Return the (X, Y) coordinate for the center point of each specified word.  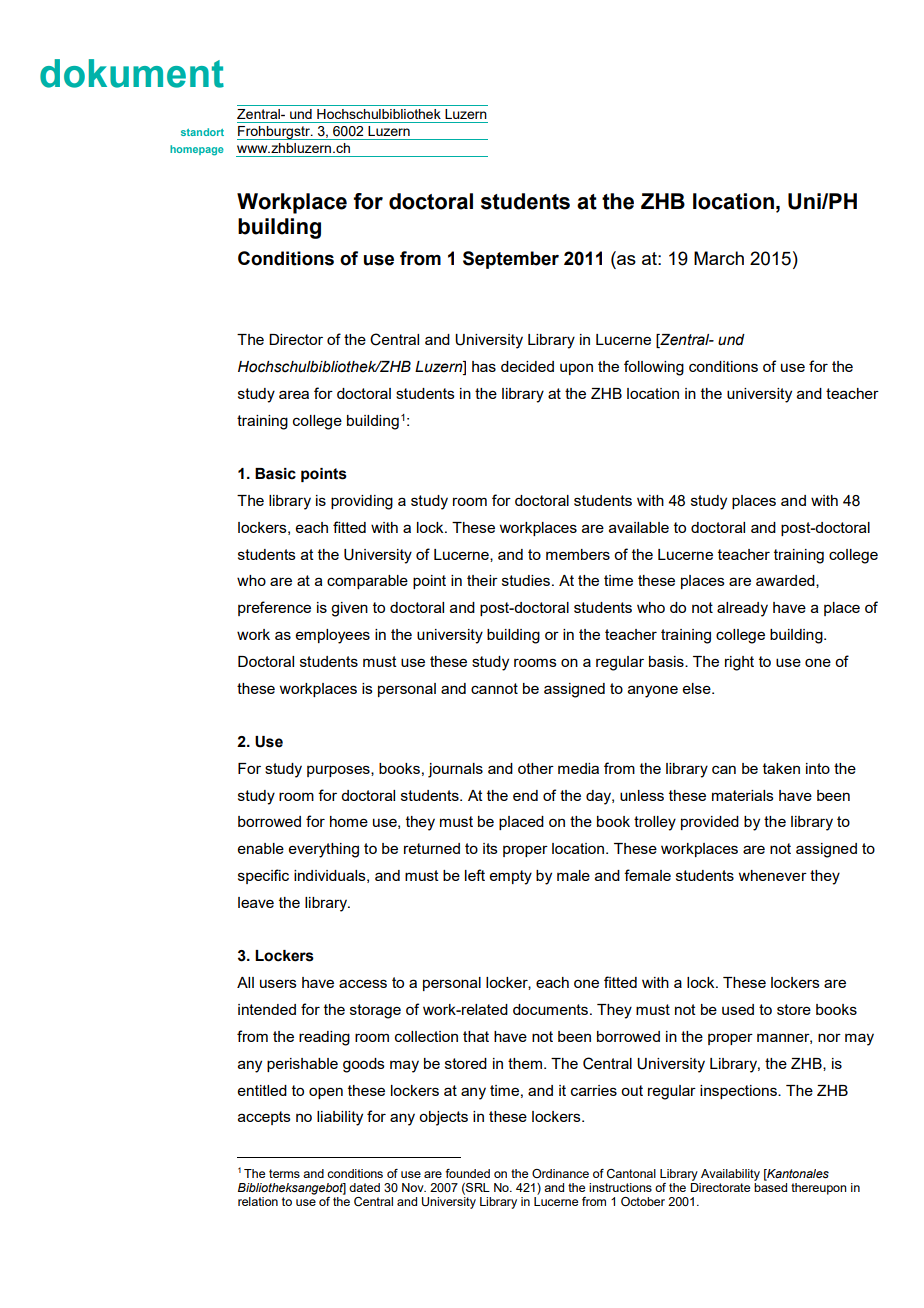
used (738, 1009)
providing (362, 502)
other (536, 768)
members (578, 554)
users (278, 983)
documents (550, 1009)
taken (781, 768)
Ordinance (560, 1173)
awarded (786, 581)
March (719, 258)
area (294, 394)
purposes (339, 771)
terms (284, 1173)
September (511, 260)
